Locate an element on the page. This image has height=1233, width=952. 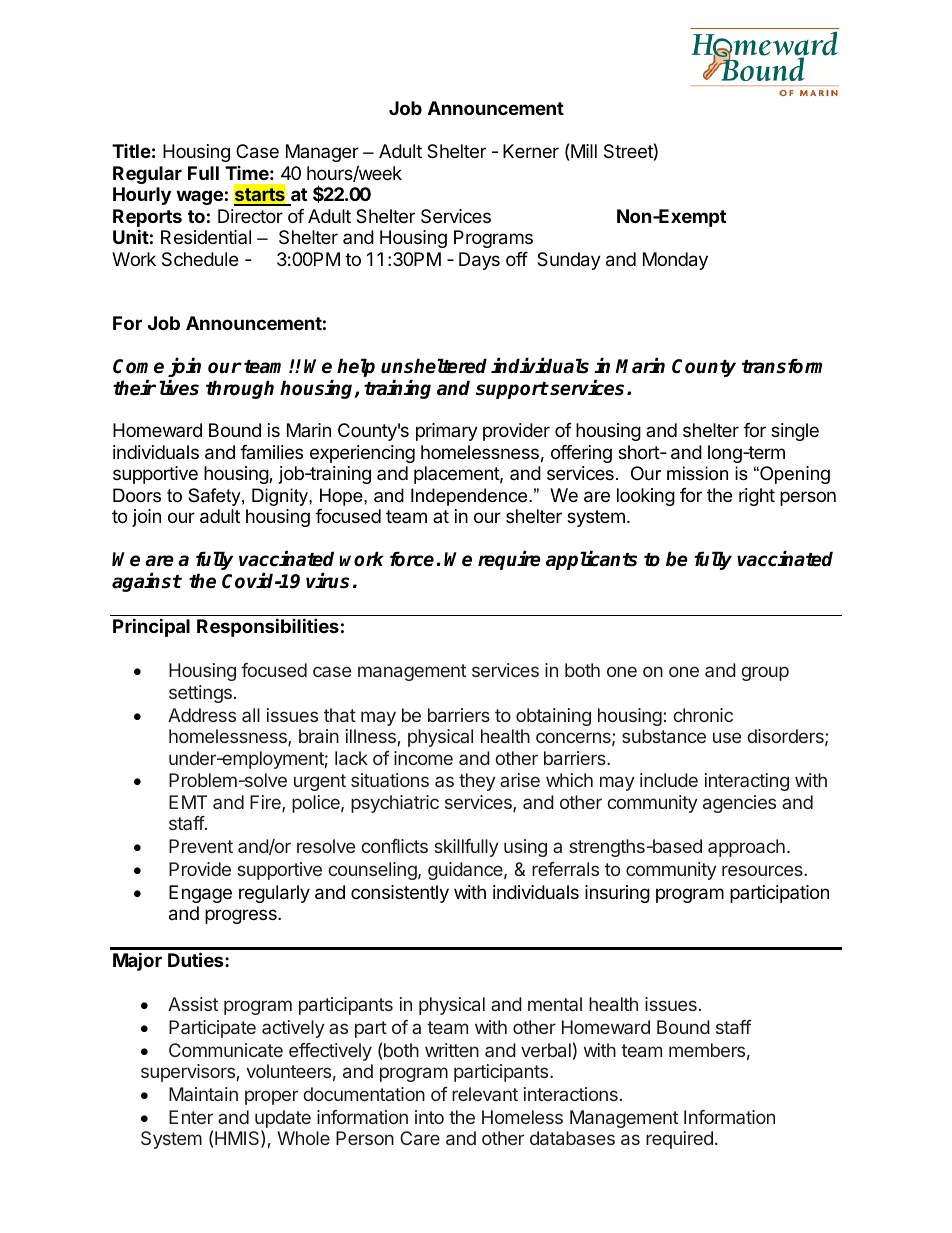
relevant is located at coordinates (485, 1094).
